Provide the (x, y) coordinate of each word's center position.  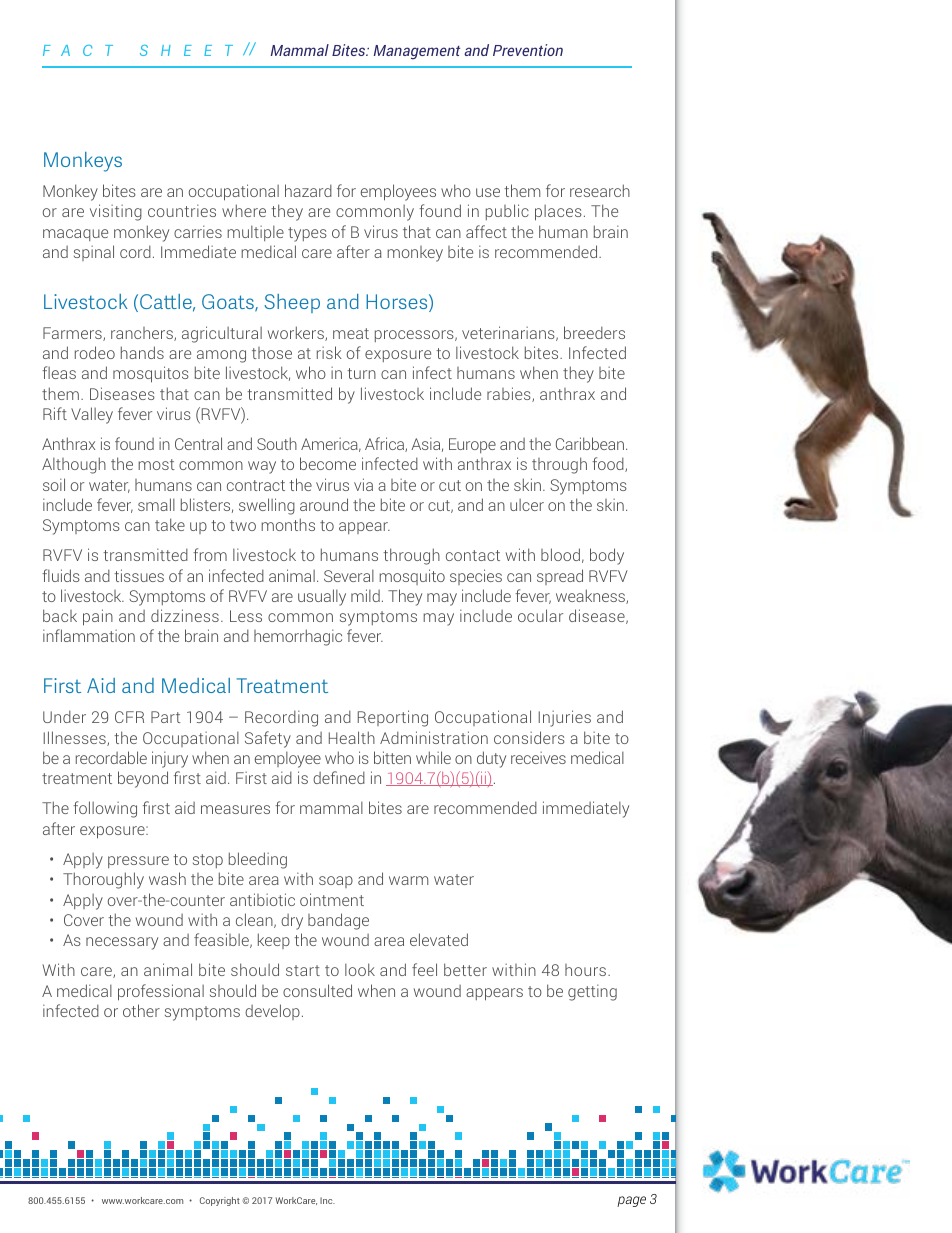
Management (417, 52)
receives (538, 758)
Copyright (220, 1201)
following (105, 809)
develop (272, 1012)
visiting (116, 212)
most (156, 464)
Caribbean (590, 443)
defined (339, 777)
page (631, 1201)
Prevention (528, 50)
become (328, 463)
